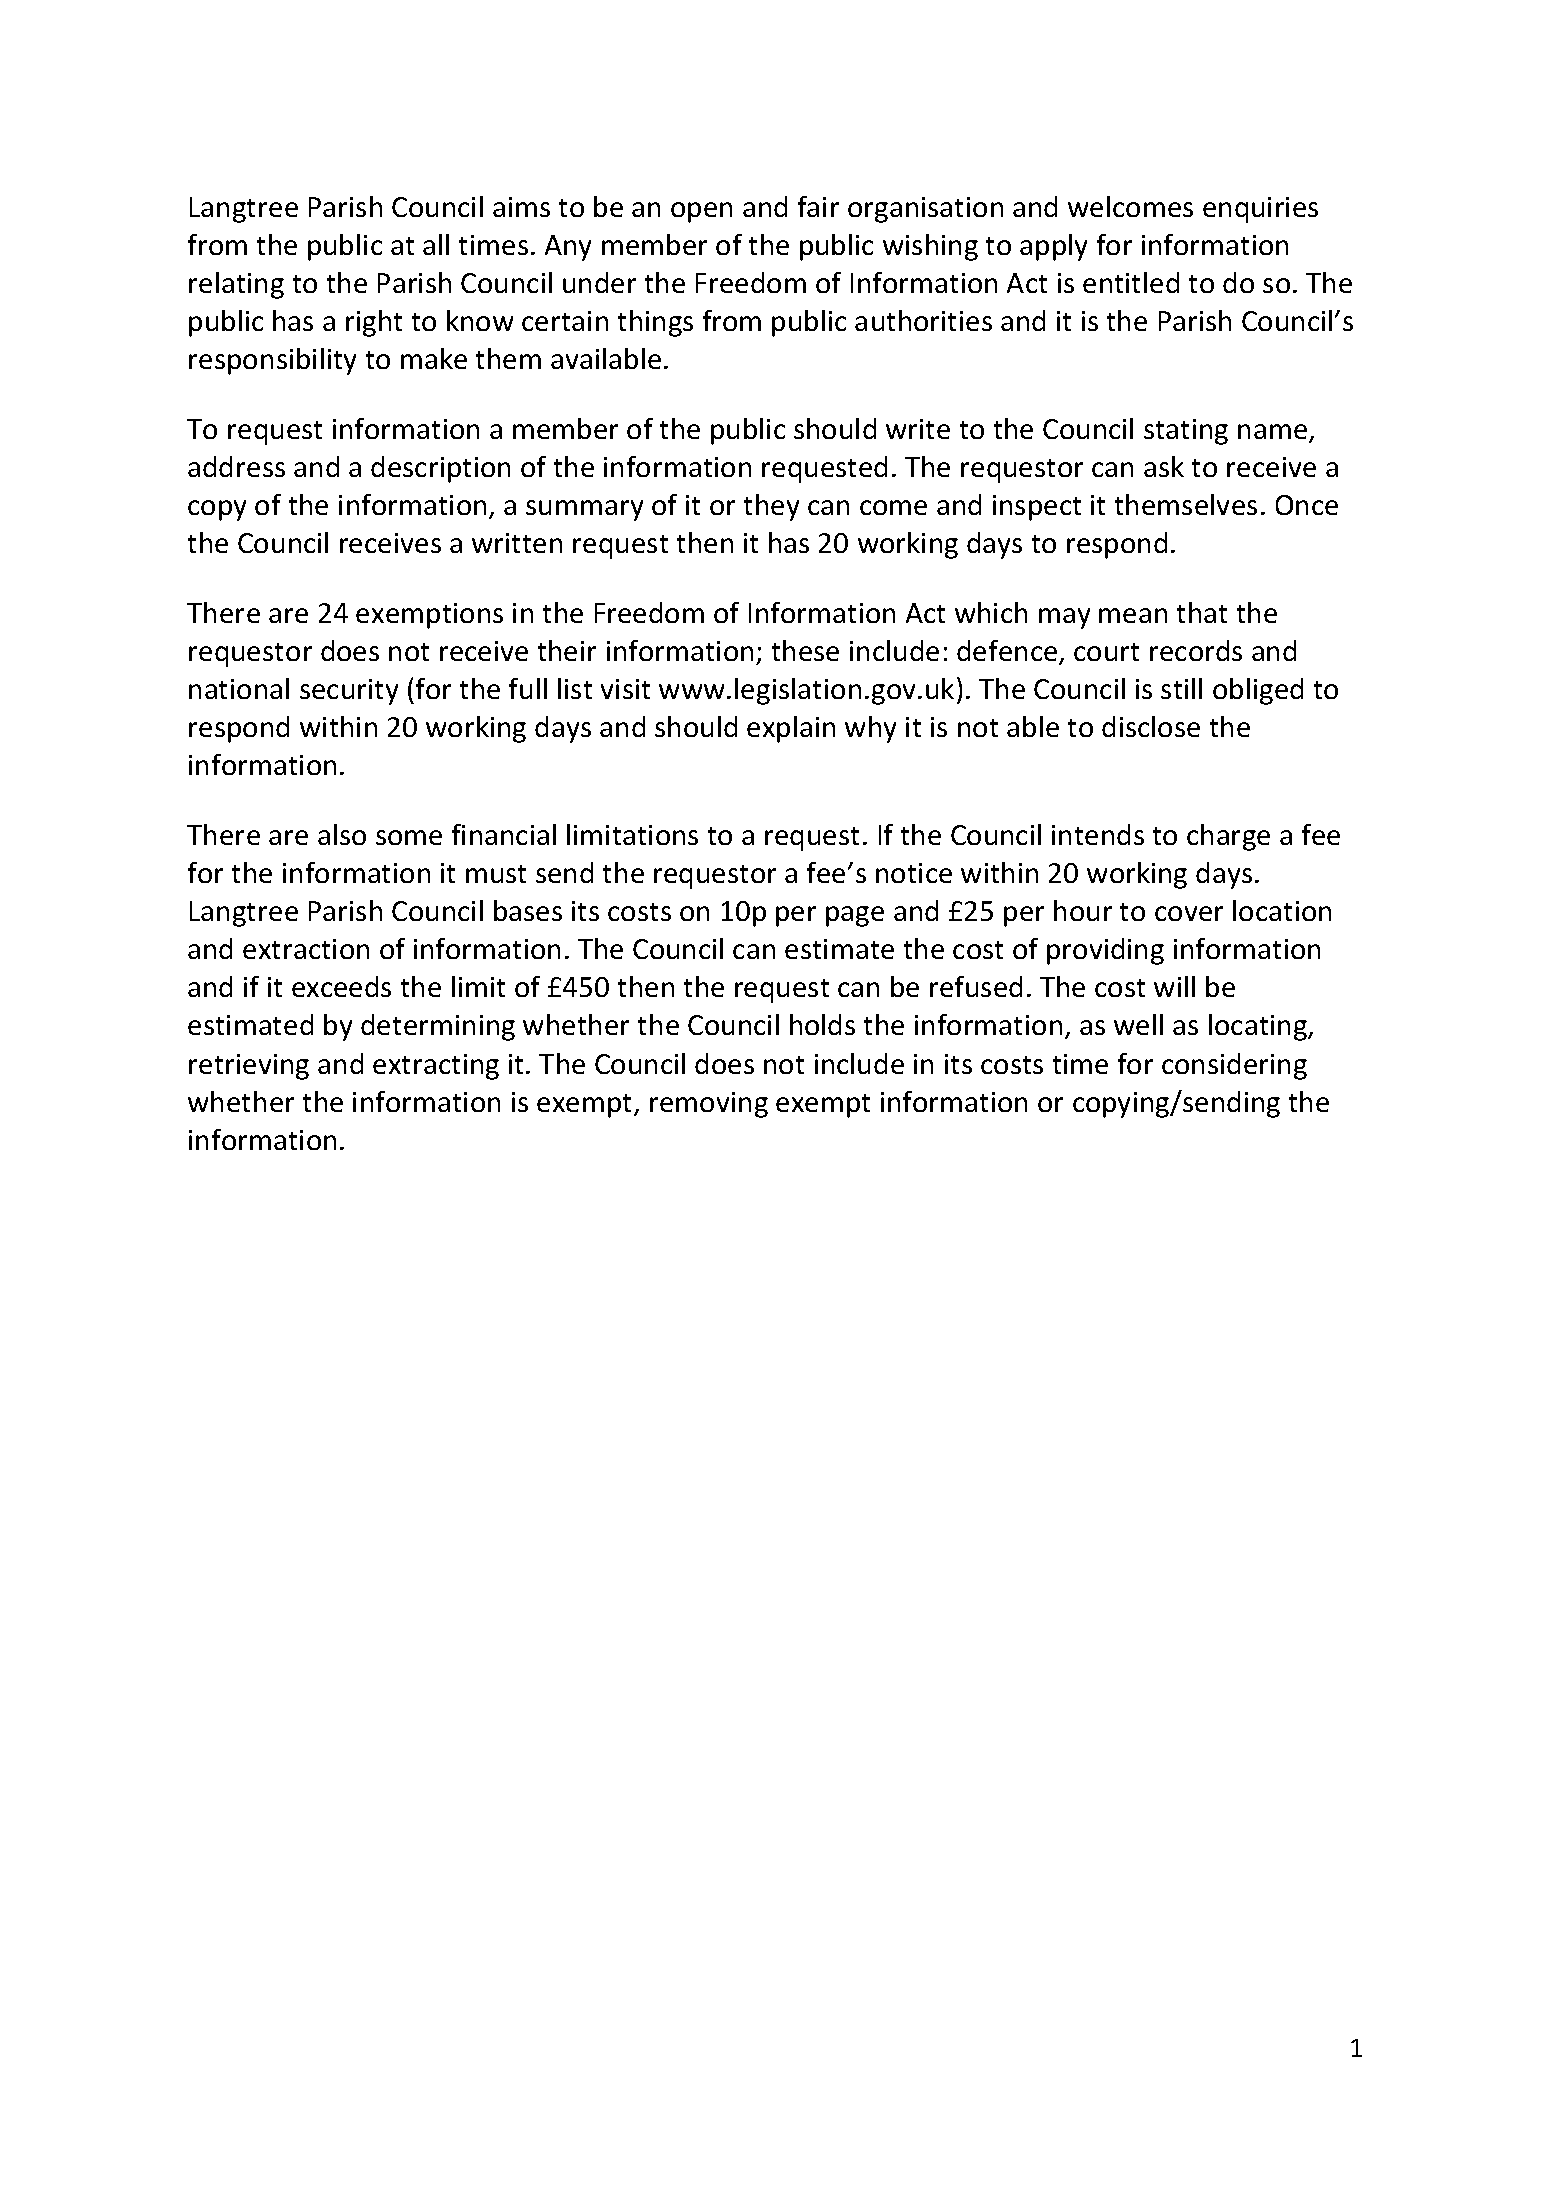 Image resolution: width=1551 pixels, height=2193 pixels. Describe the element at coordinates (709, 1105) in the screenshot. I see `removing` at that location.
